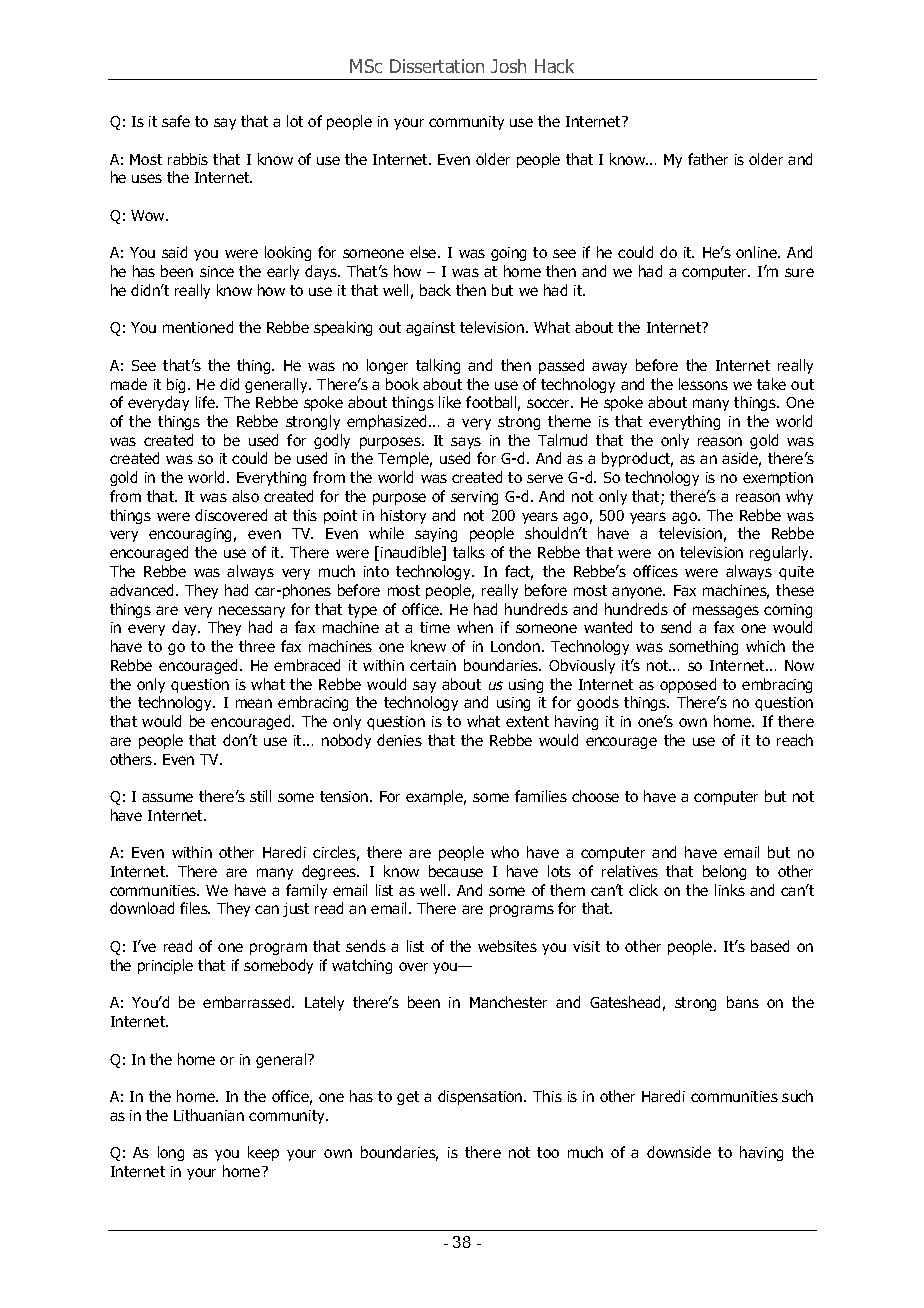  Describe the element at coordinates (198, 327) in the document. I see `mentioned` at that location.
